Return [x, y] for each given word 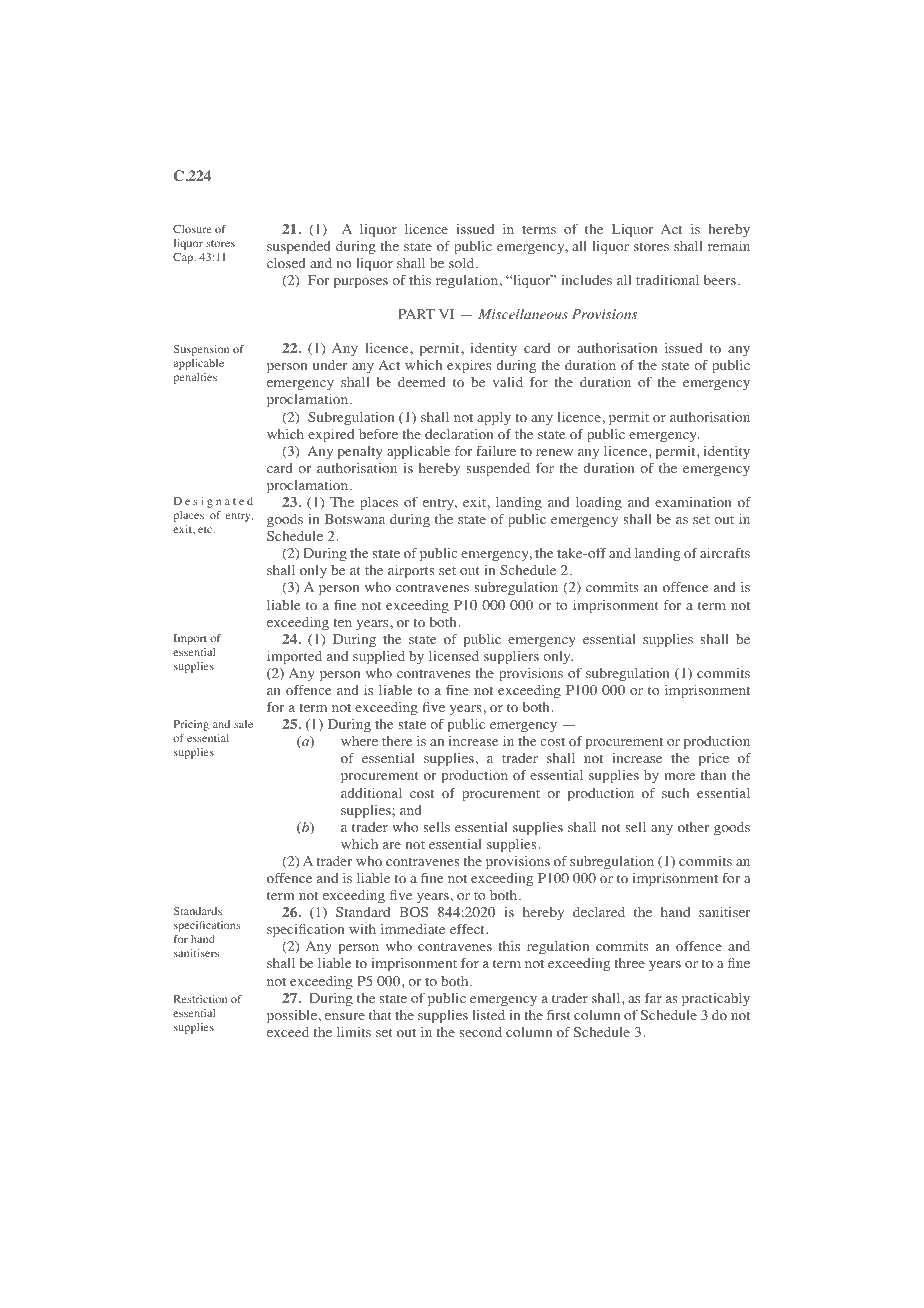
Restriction [200, 999]
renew [554, 452]
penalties [195, 378]
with [362, 929]
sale [243, 724]
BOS [413, 912]
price [714, 760]
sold [463, 263]
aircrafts [725, 553]
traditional [667, 280]
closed [286, 263]
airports [411, 572]
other [693, 827]
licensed [454, 656]
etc [206, 529]
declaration [459, 434]
